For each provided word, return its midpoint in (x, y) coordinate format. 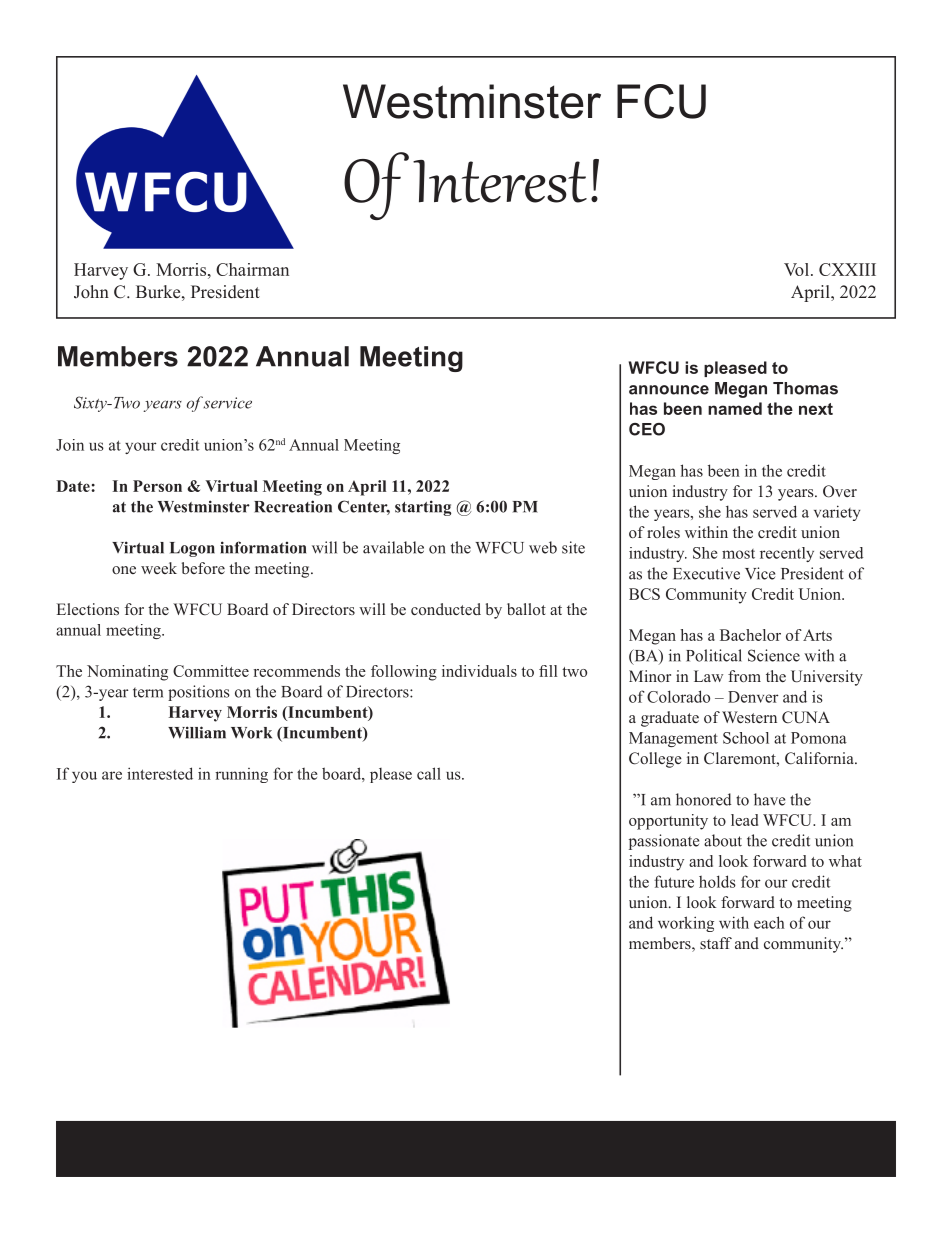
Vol (796, 269)
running (241, 775)
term (148, 692)
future (674, 881)
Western (749, 717)
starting (423, 508)
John (91, 292)
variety (837, 513)
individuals (479, 671)
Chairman (252, 269)
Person (157, 486)
